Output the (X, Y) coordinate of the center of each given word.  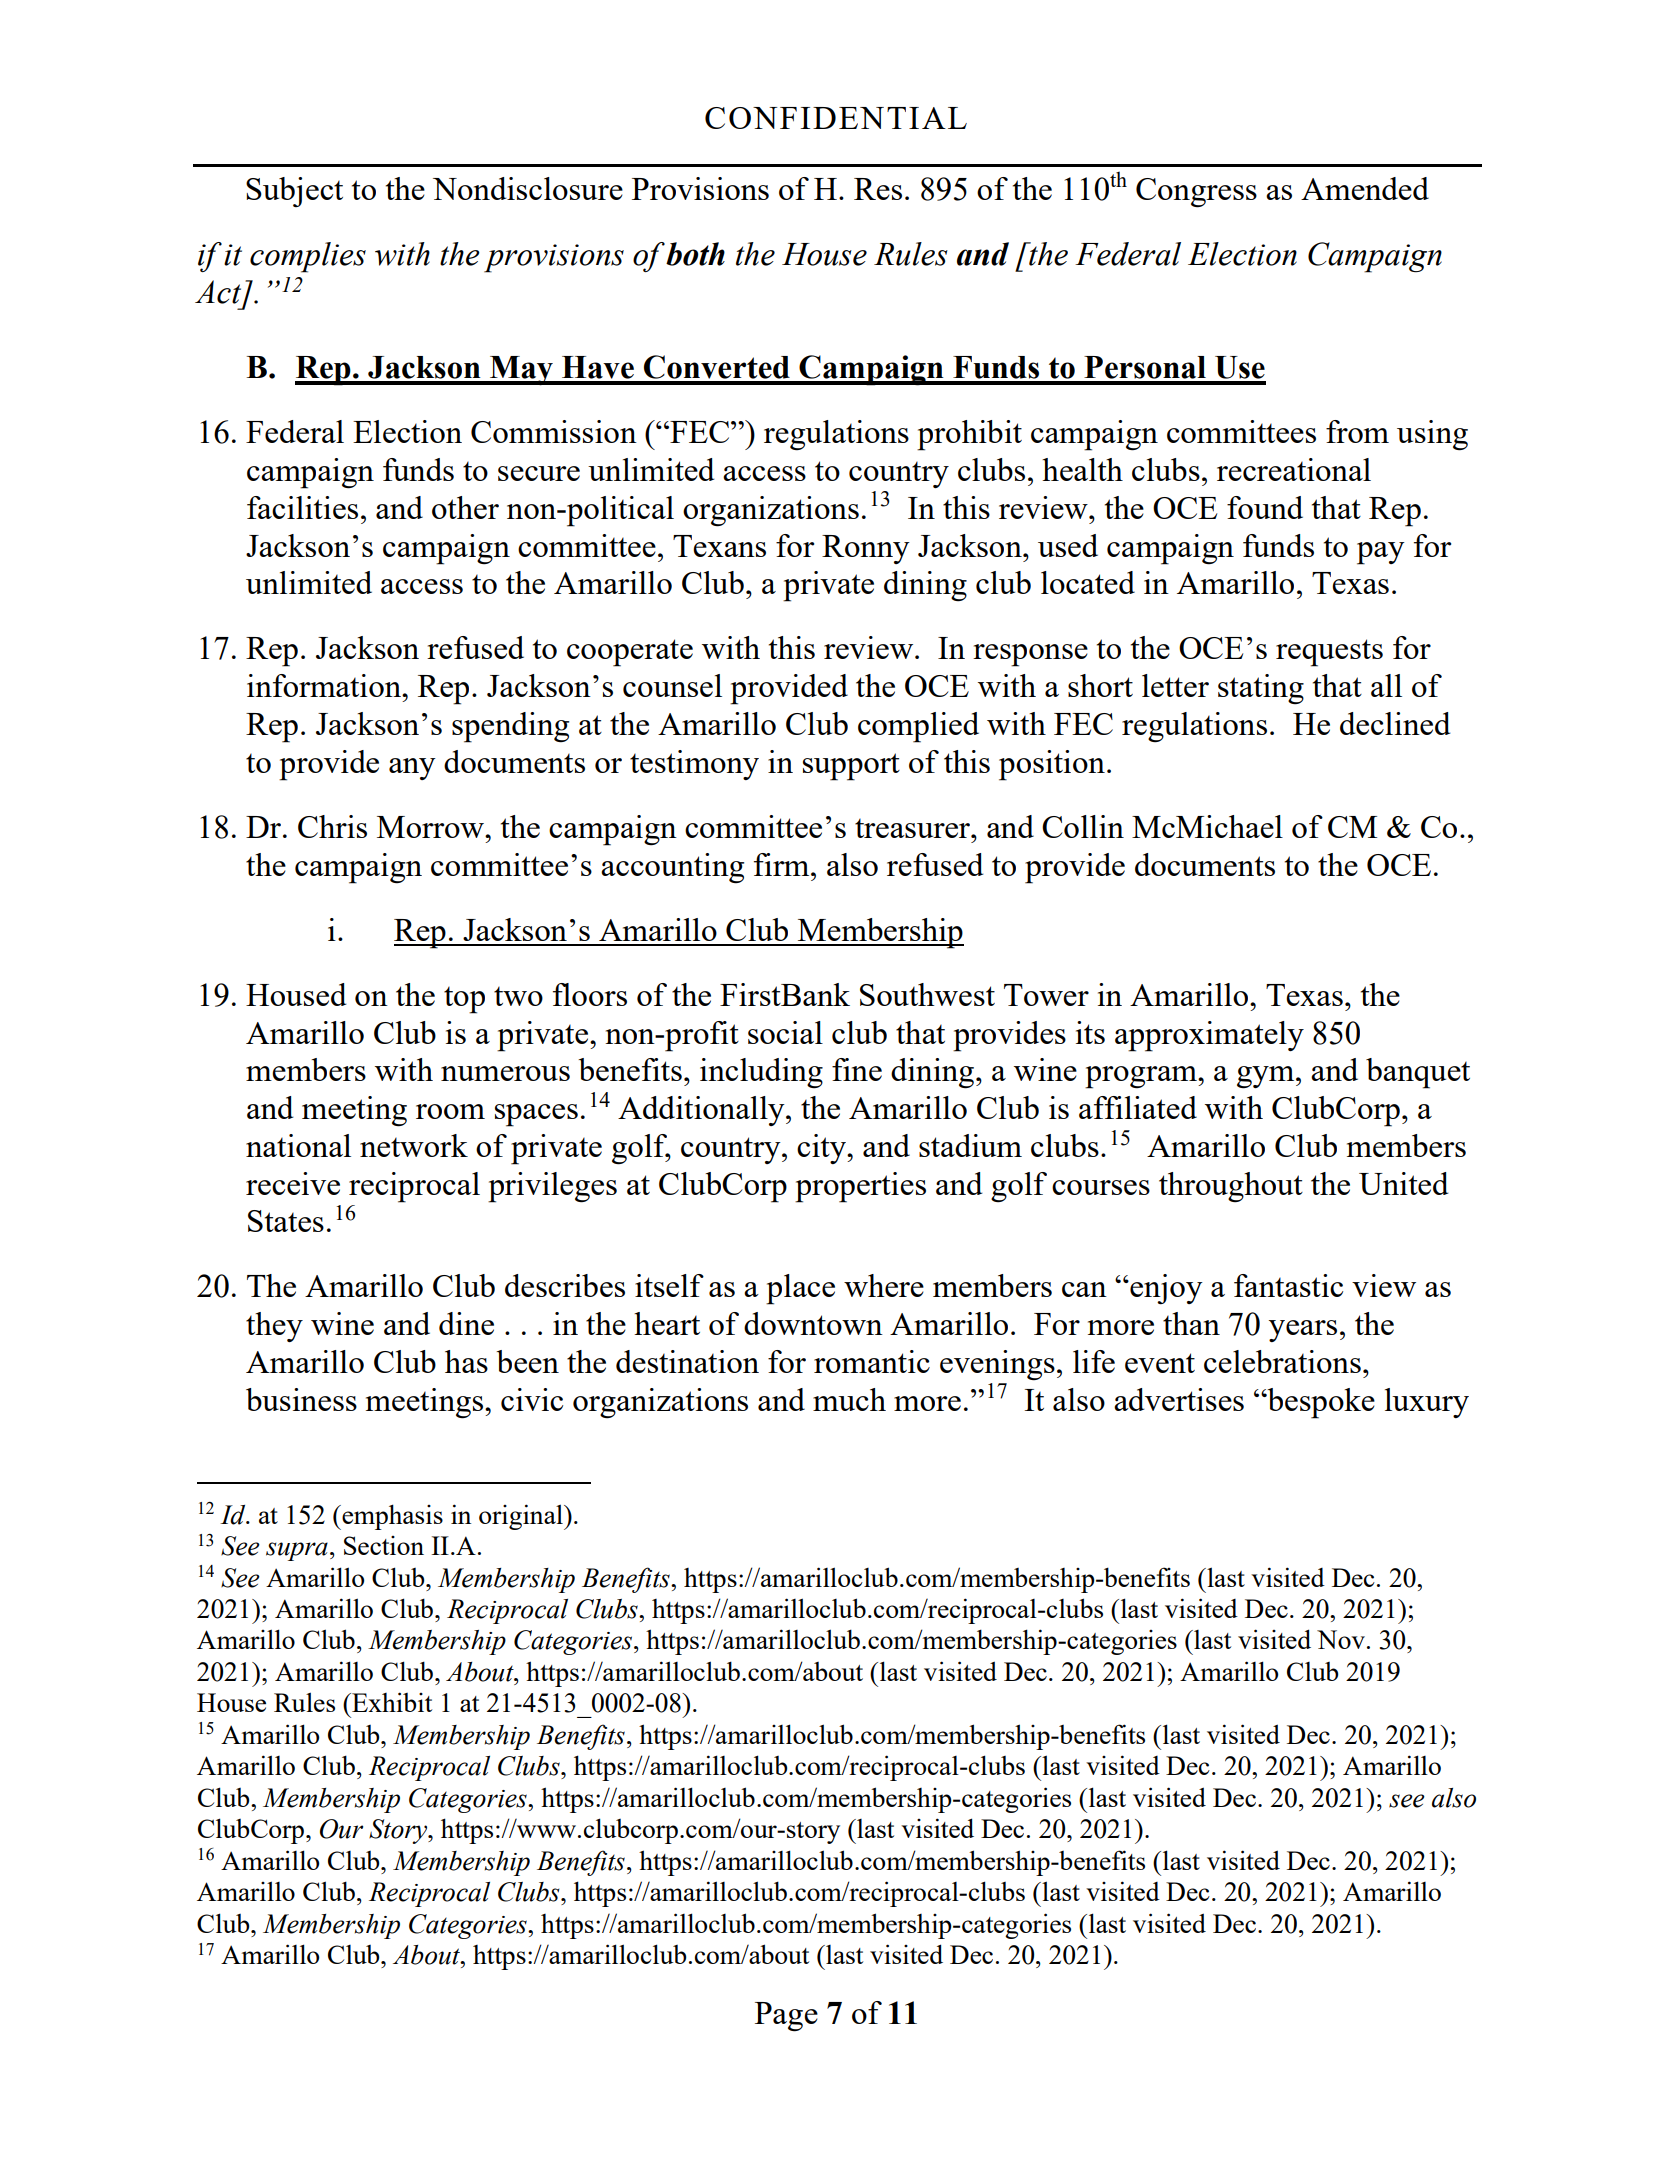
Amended (1365, 188)
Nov (1341, 1639)
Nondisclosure (528, 188)
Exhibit (391, 1702)
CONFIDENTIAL (836, 118)
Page (786, 2017)
